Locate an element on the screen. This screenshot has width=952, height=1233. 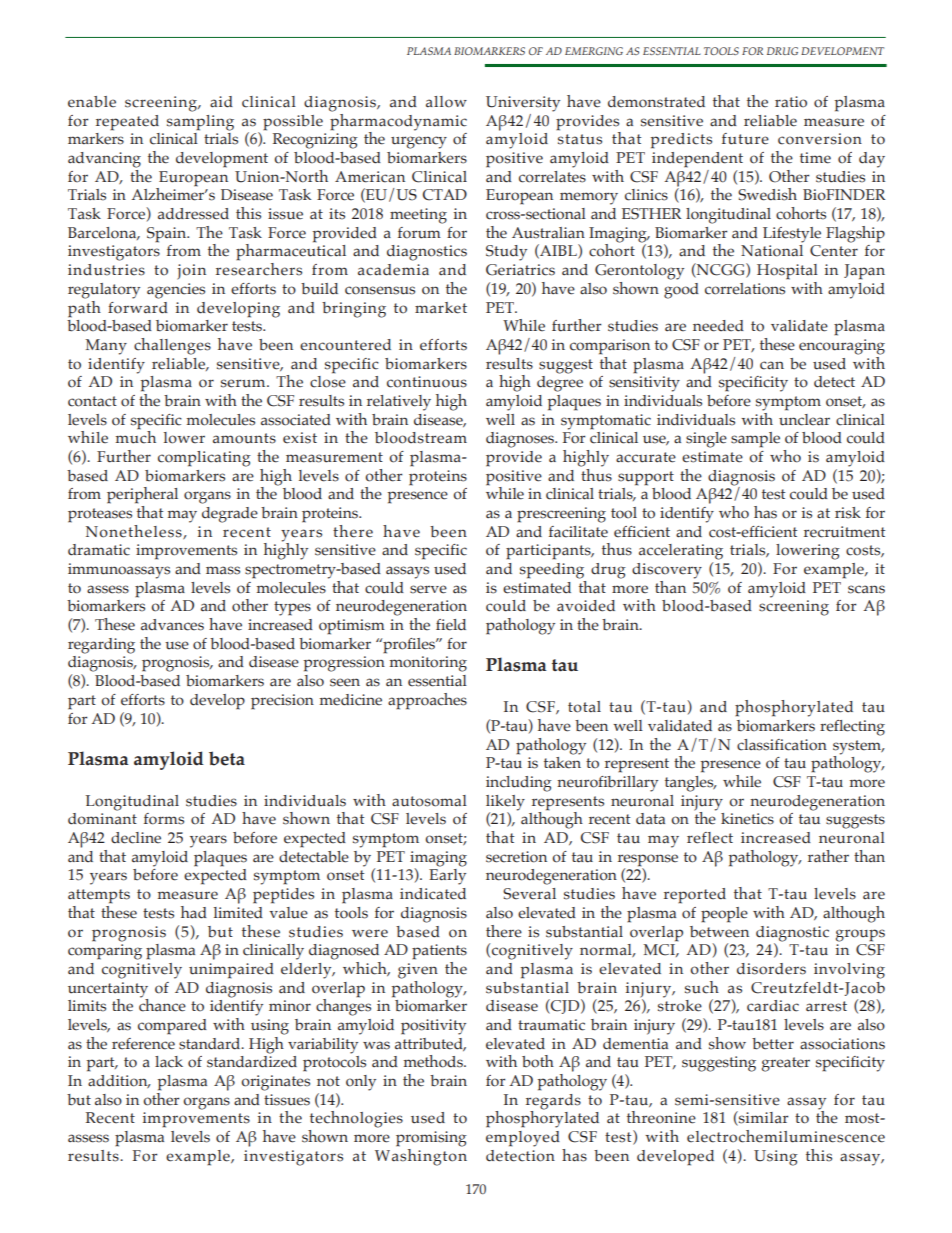
allow is located at coordinates (446, 102).
